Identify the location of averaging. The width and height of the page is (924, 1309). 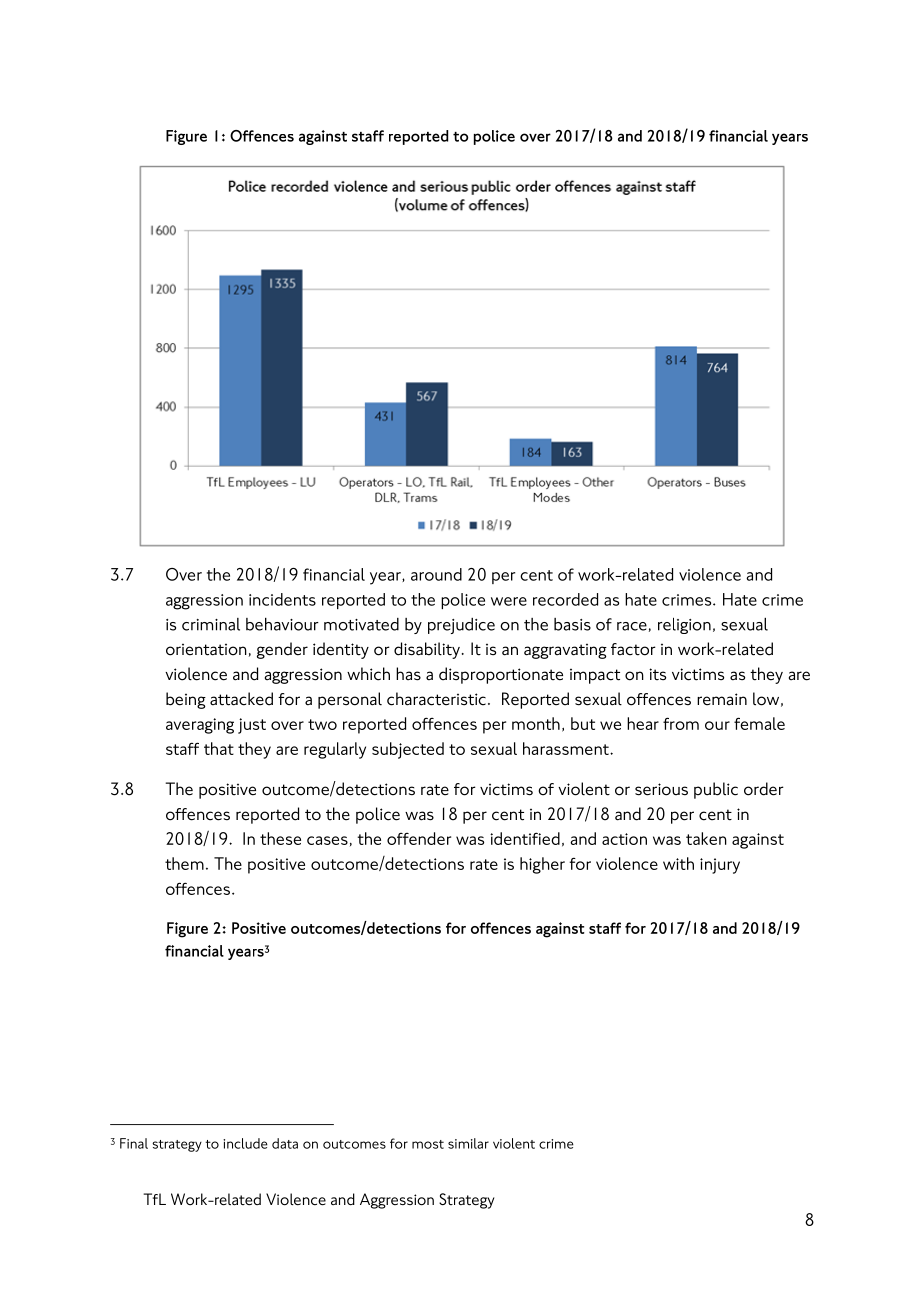
(200, 726).
